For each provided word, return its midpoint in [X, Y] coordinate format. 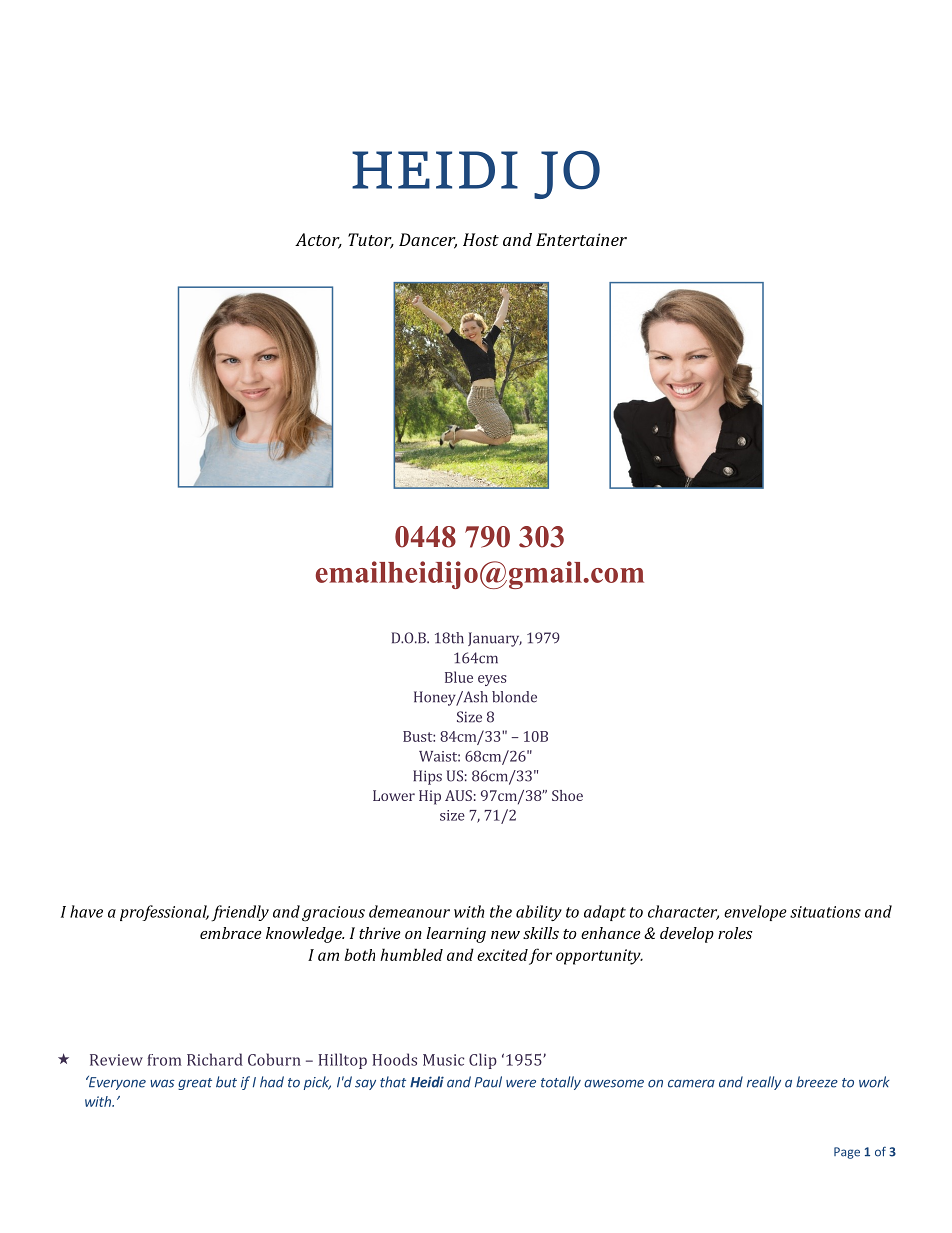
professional [164, 913]
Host [481, 239]
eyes [492, 680]
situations [825, 912]
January [495, 639]
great [195, 1084]
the [501, 911]
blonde [514, 697]
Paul [488, 1082]
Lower [394, 795]
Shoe [567, 795]
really [764, 1083]
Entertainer [581, 239]
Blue [459, 677]
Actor [318, 241]
